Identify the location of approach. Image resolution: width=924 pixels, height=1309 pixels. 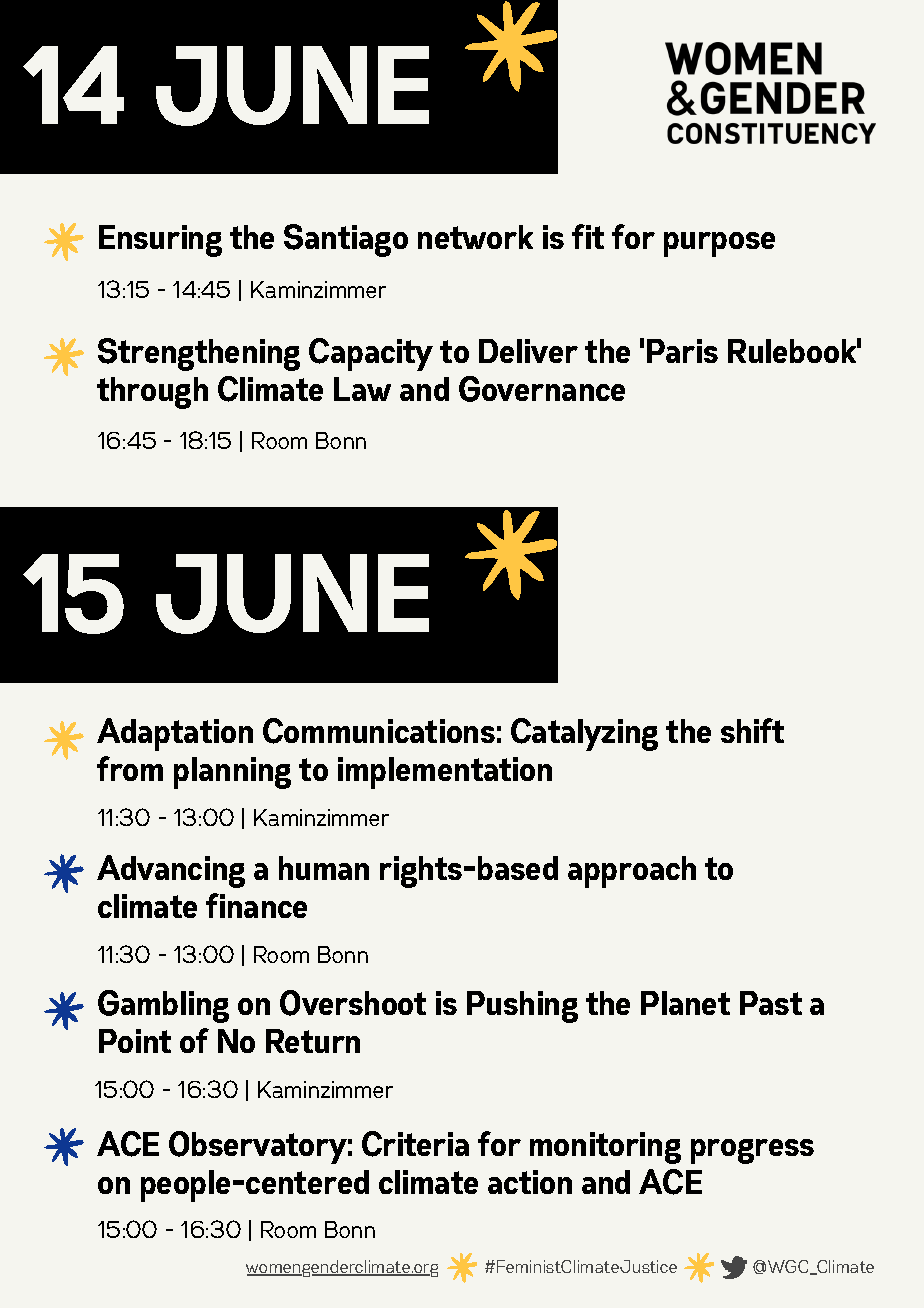
(632, 872).
